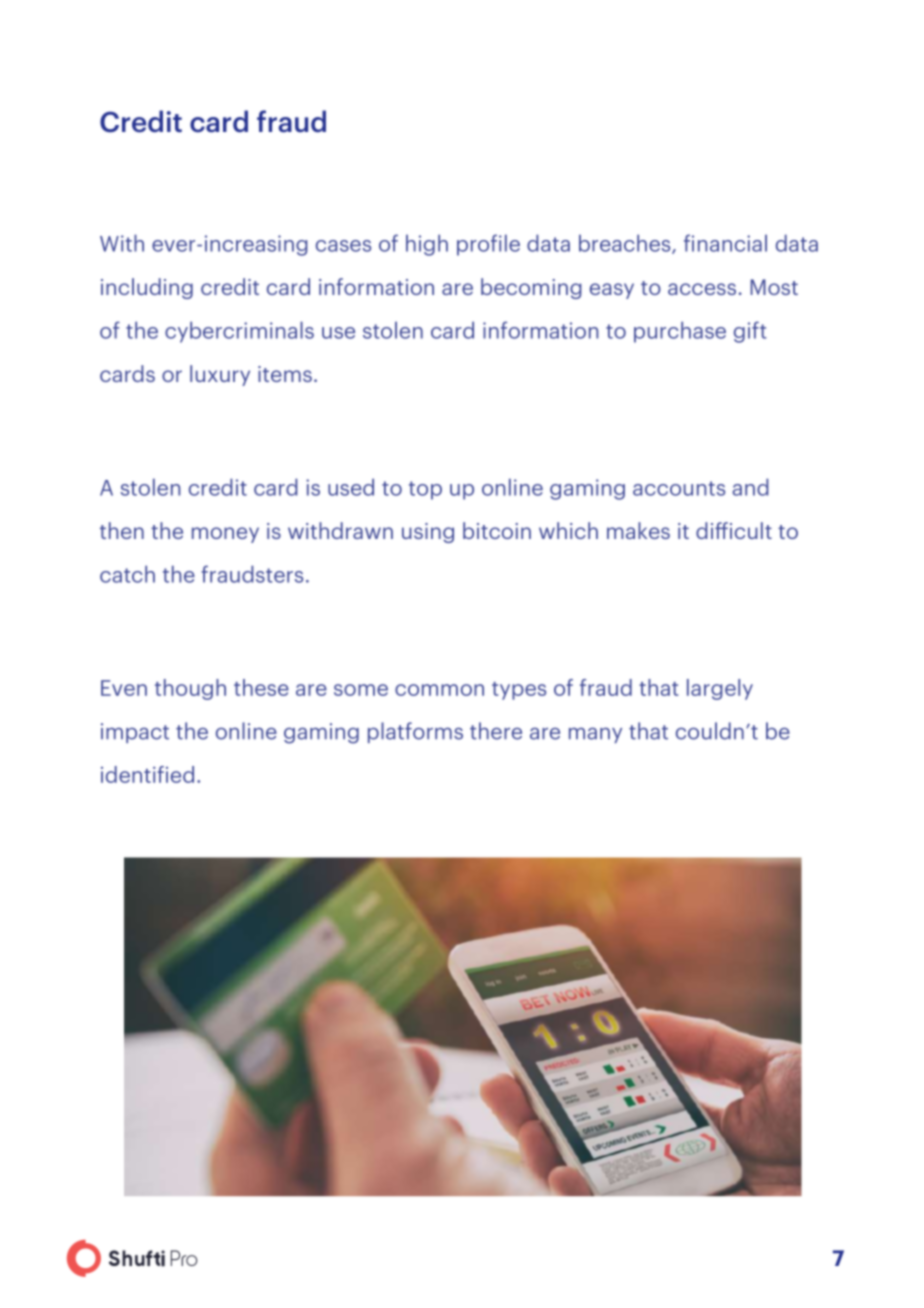 The image size is (924, 1308). Describe the element at coordinates (428, 533) in the page. I see `using` at that location.
